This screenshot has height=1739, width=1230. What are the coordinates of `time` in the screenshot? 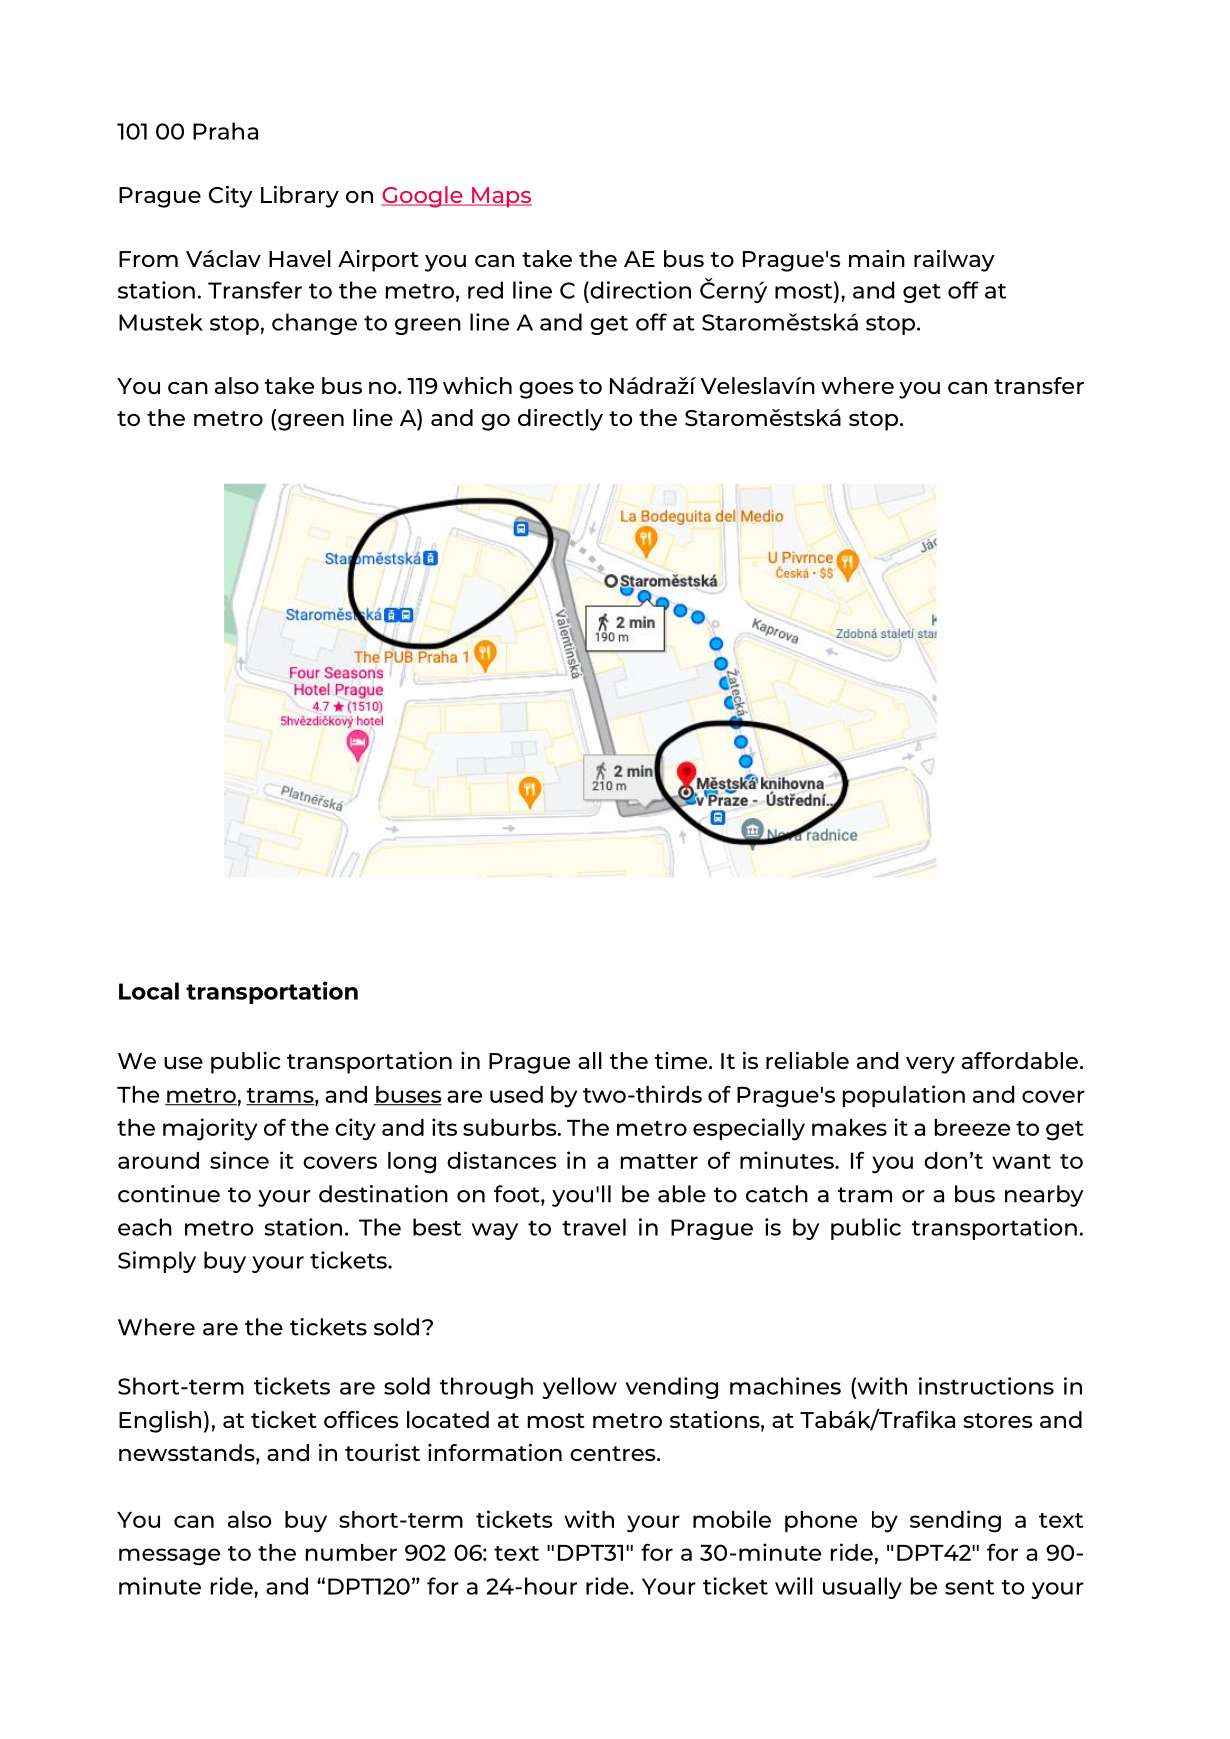 It's located at (682, 1060).
